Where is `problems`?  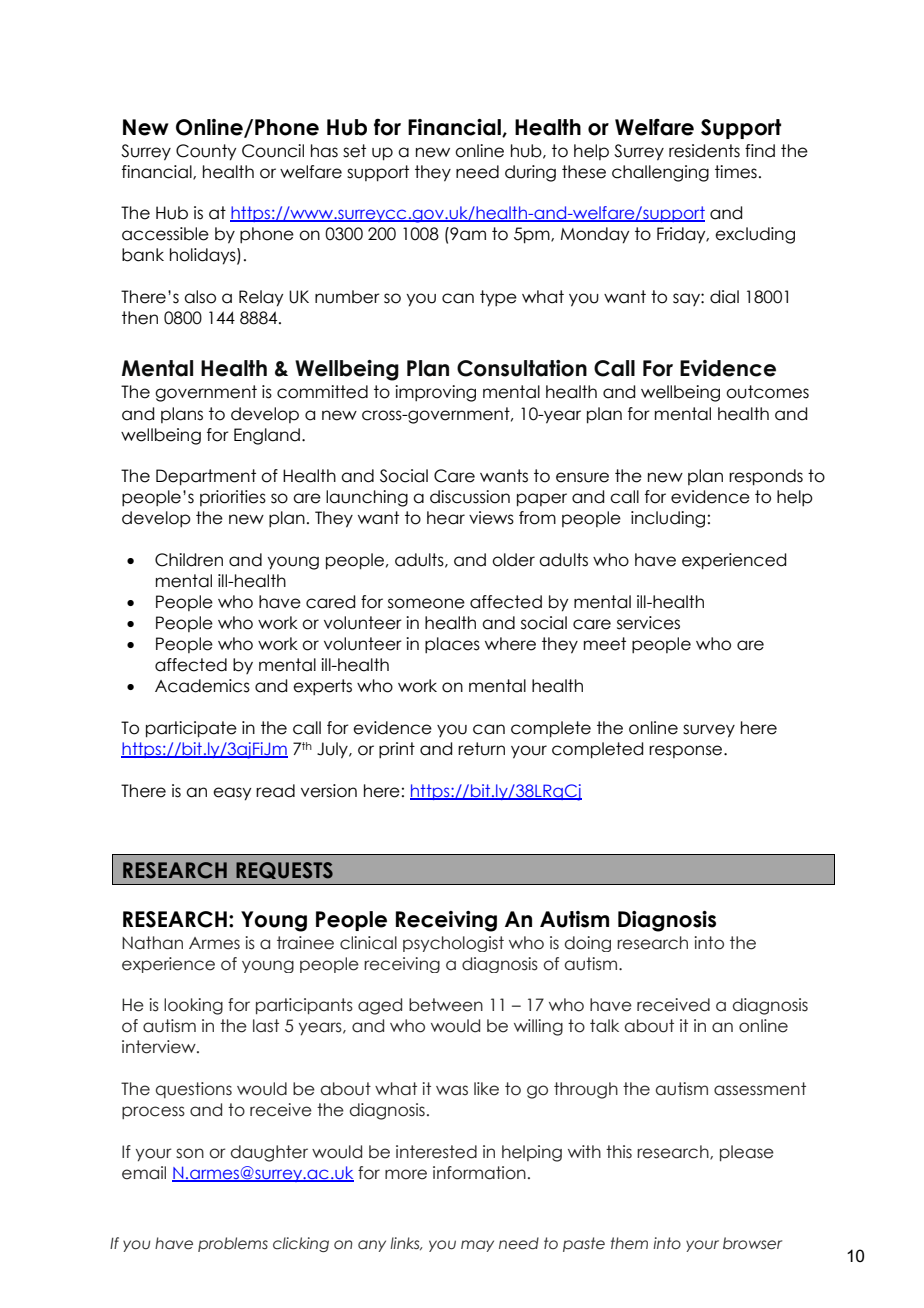
problems is located at coordinates (233, 1244).
